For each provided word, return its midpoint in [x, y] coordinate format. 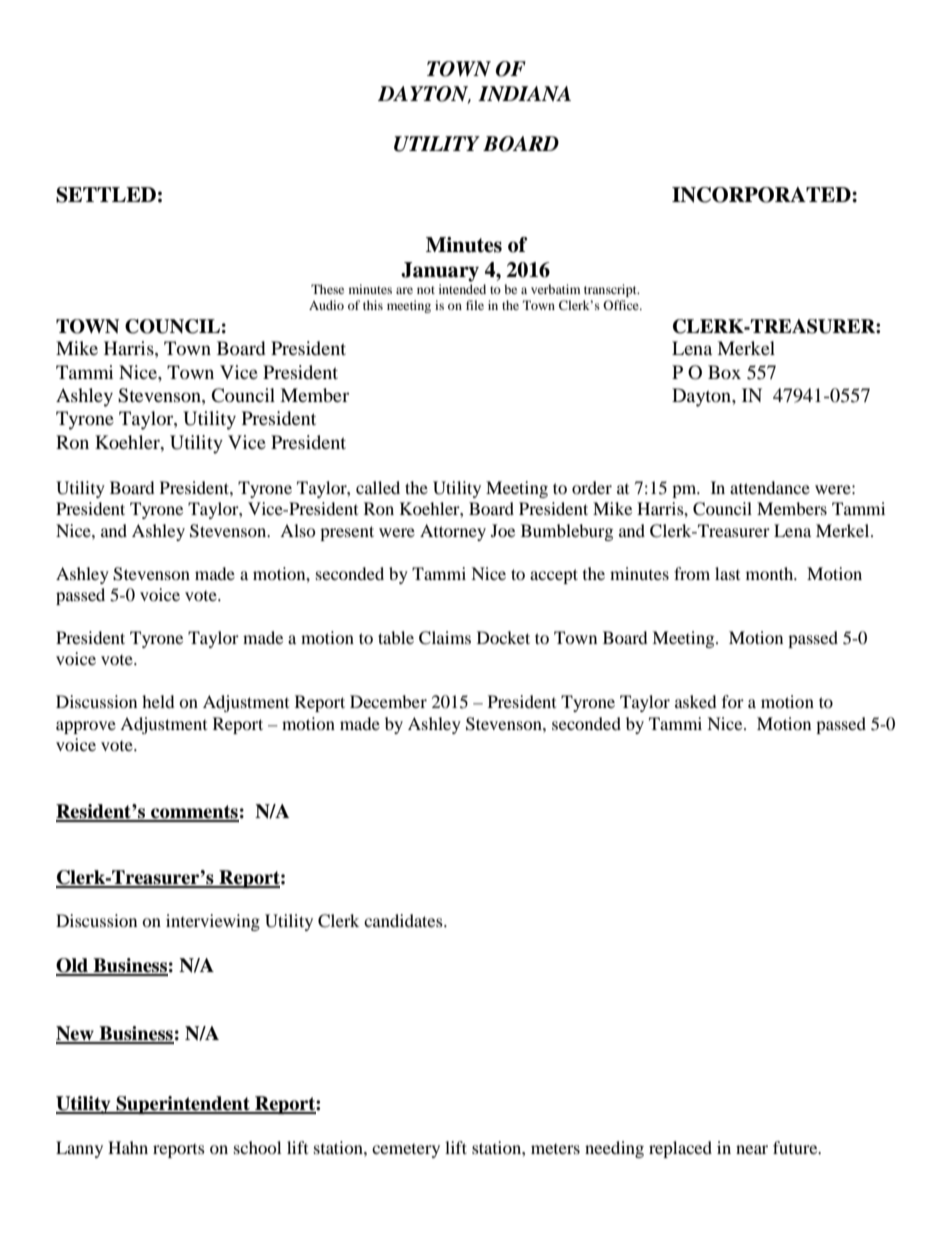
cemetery [406, 1151]
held [158, 701]
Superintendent [183, 1105]
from [692, 573]
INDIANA [524, 94]
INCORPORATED [762, 195]
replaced [680, 1149]
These [327, 289]
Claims [445, 638]
